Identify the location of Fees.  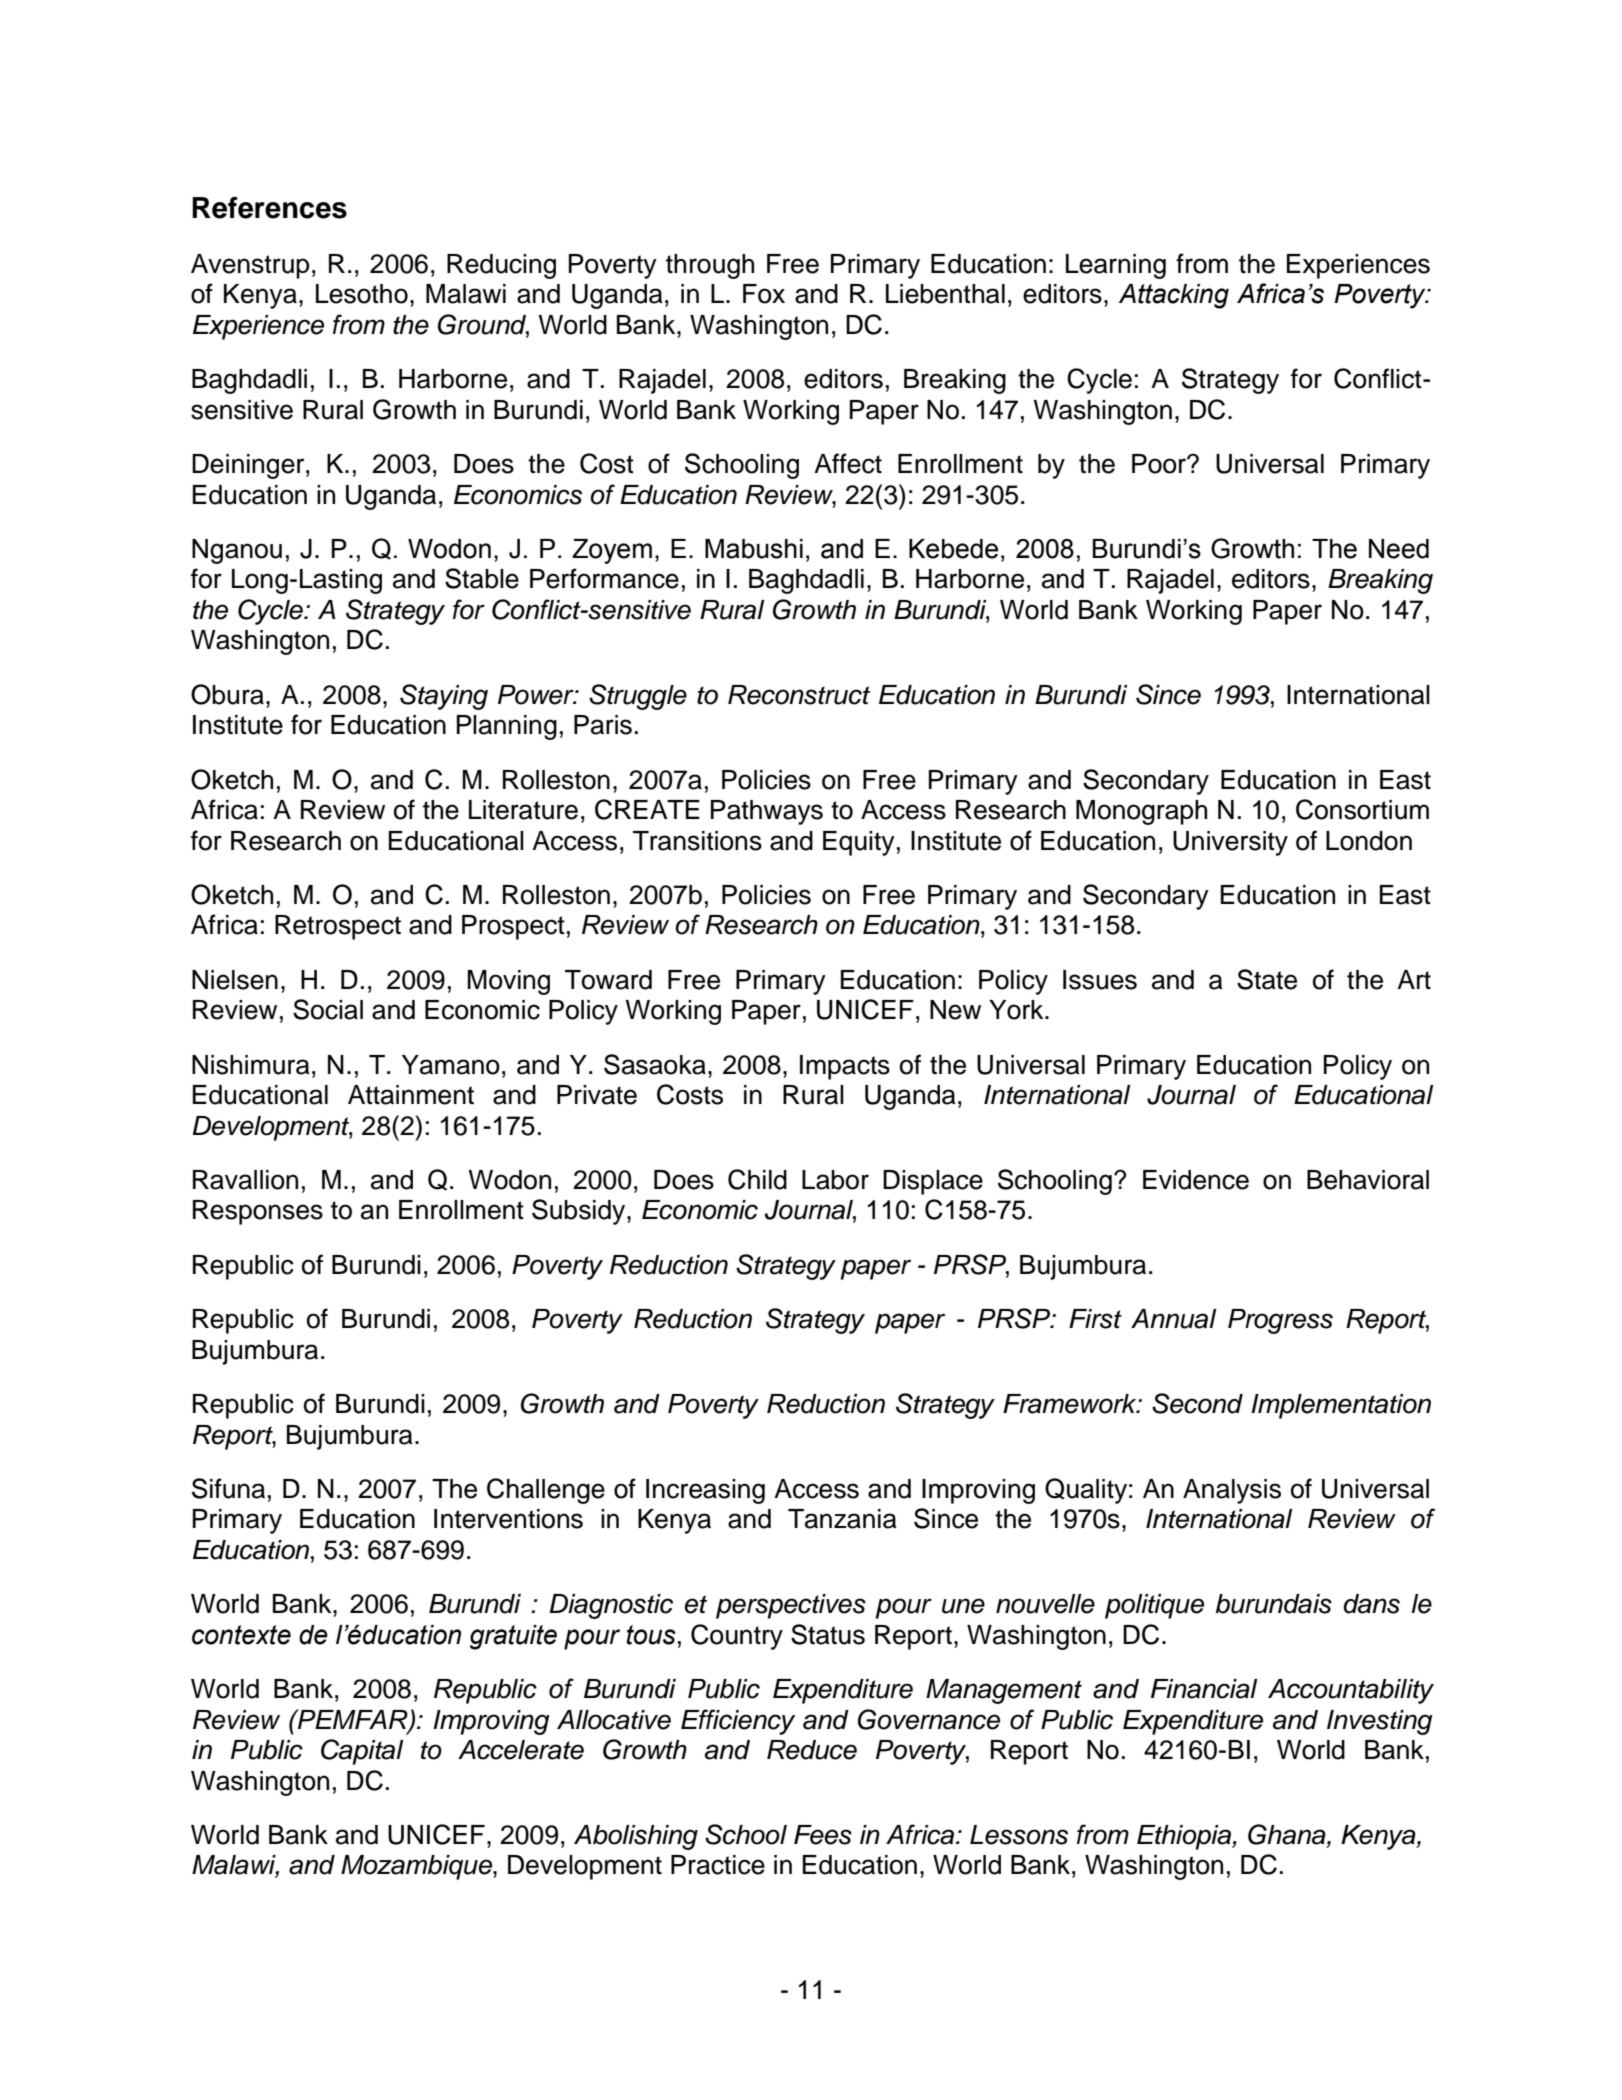
(823, 1835).
